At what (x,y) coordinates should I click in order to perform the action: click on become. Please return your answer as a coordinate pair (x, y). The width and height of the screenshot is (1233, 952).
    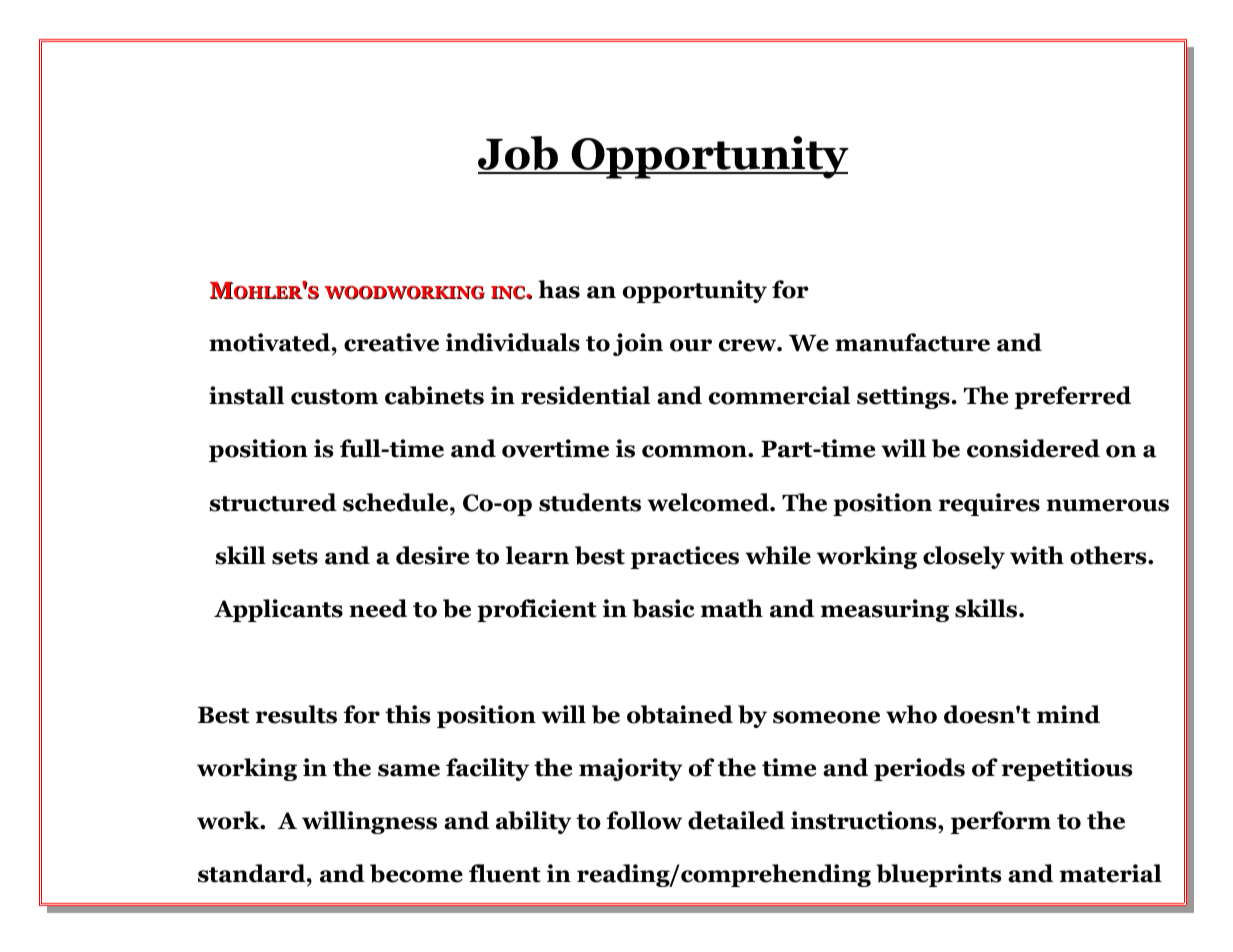
    Looking at the image, I should click on (416, 873).
